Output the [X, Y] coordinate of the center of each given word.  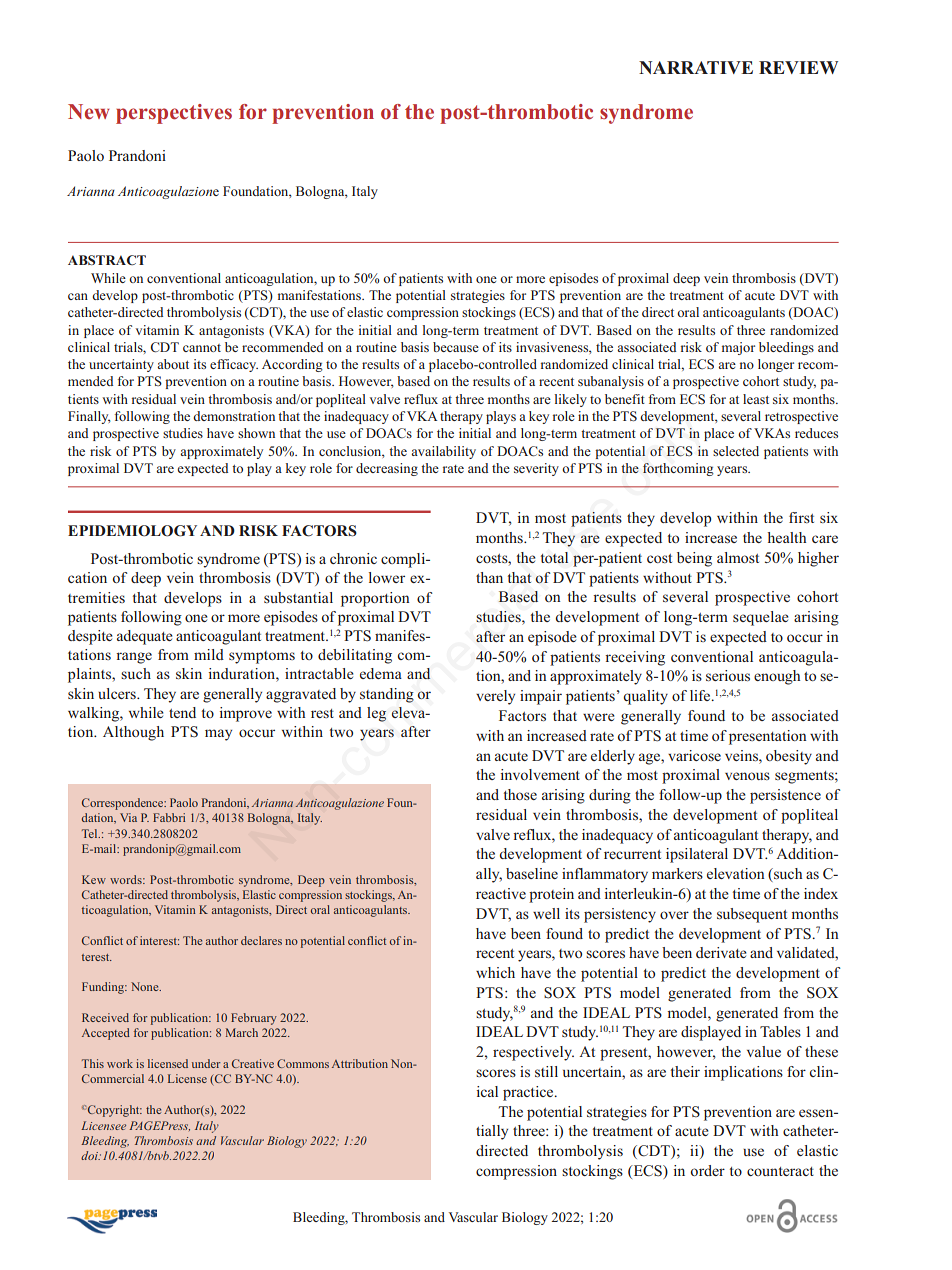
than [489, 577]
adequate [145, 637]
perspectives [174, 114]
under [206, 1063]
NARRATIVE [696, 67]
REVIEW [798, 67]
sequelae [761, 618]
